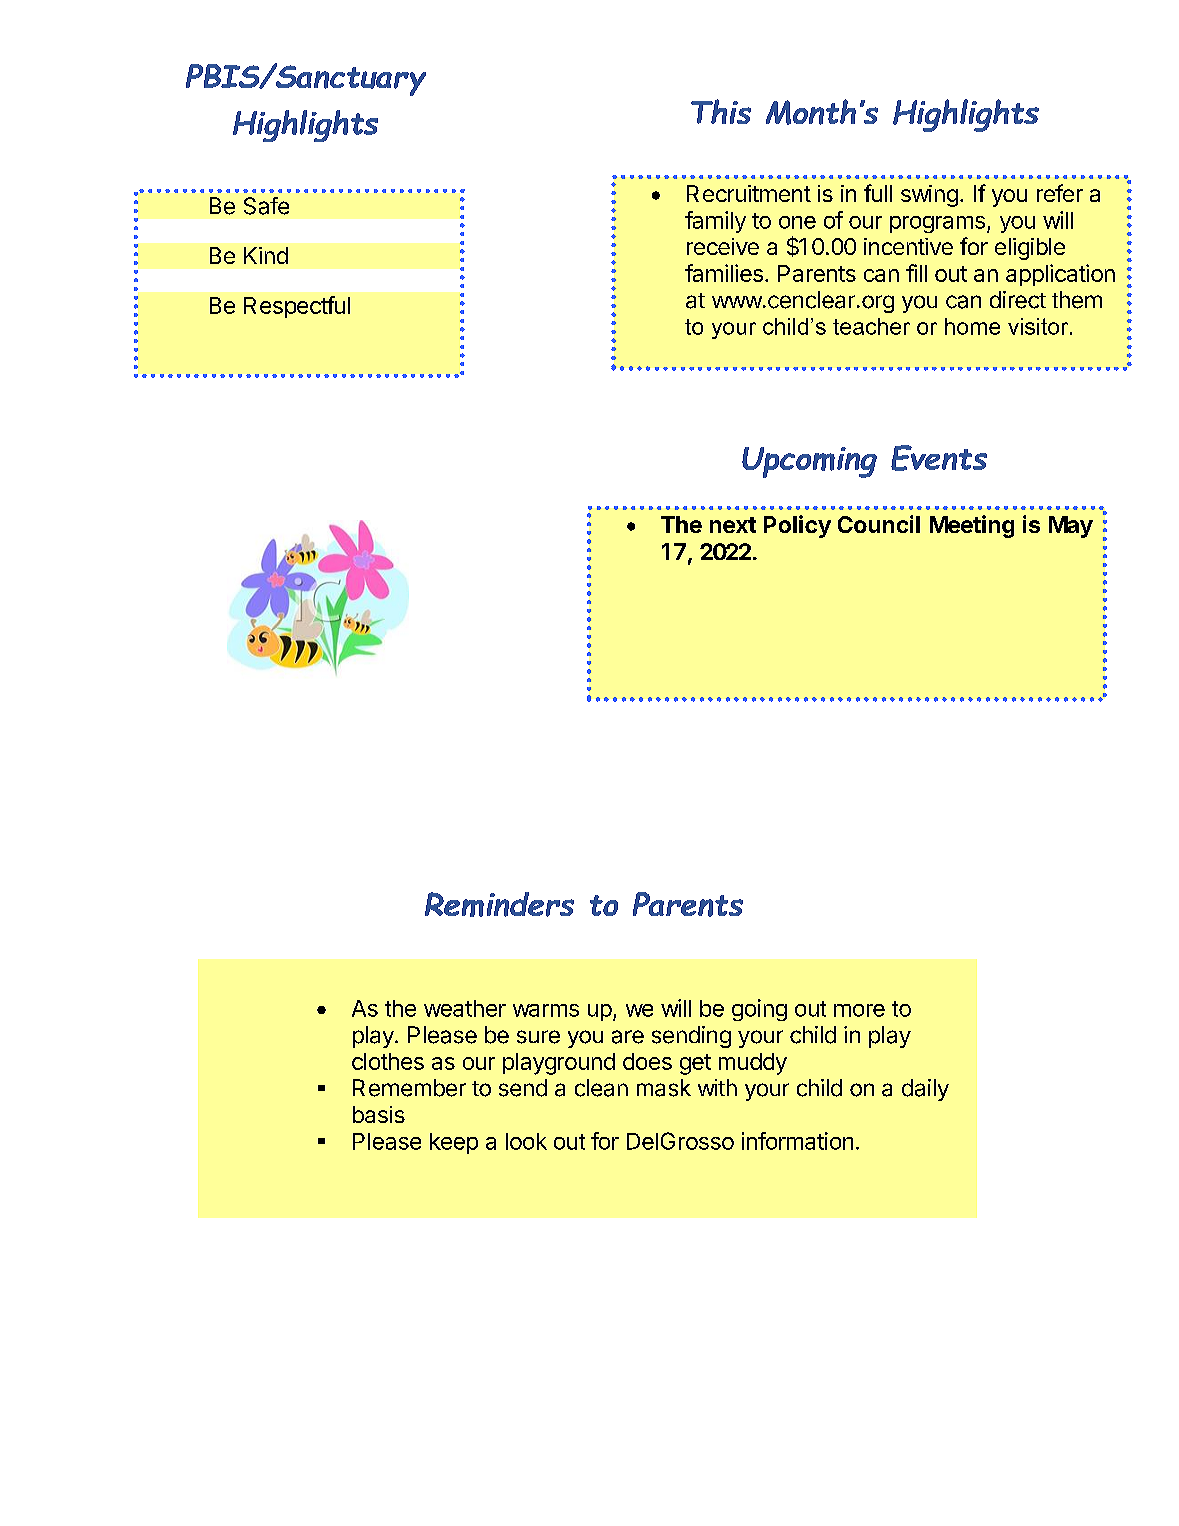 Image resolution: width=1179 pixels, height=1526 pixels. Describe the element at coordinates (733, 525) in the page. I see `next` at that location.
